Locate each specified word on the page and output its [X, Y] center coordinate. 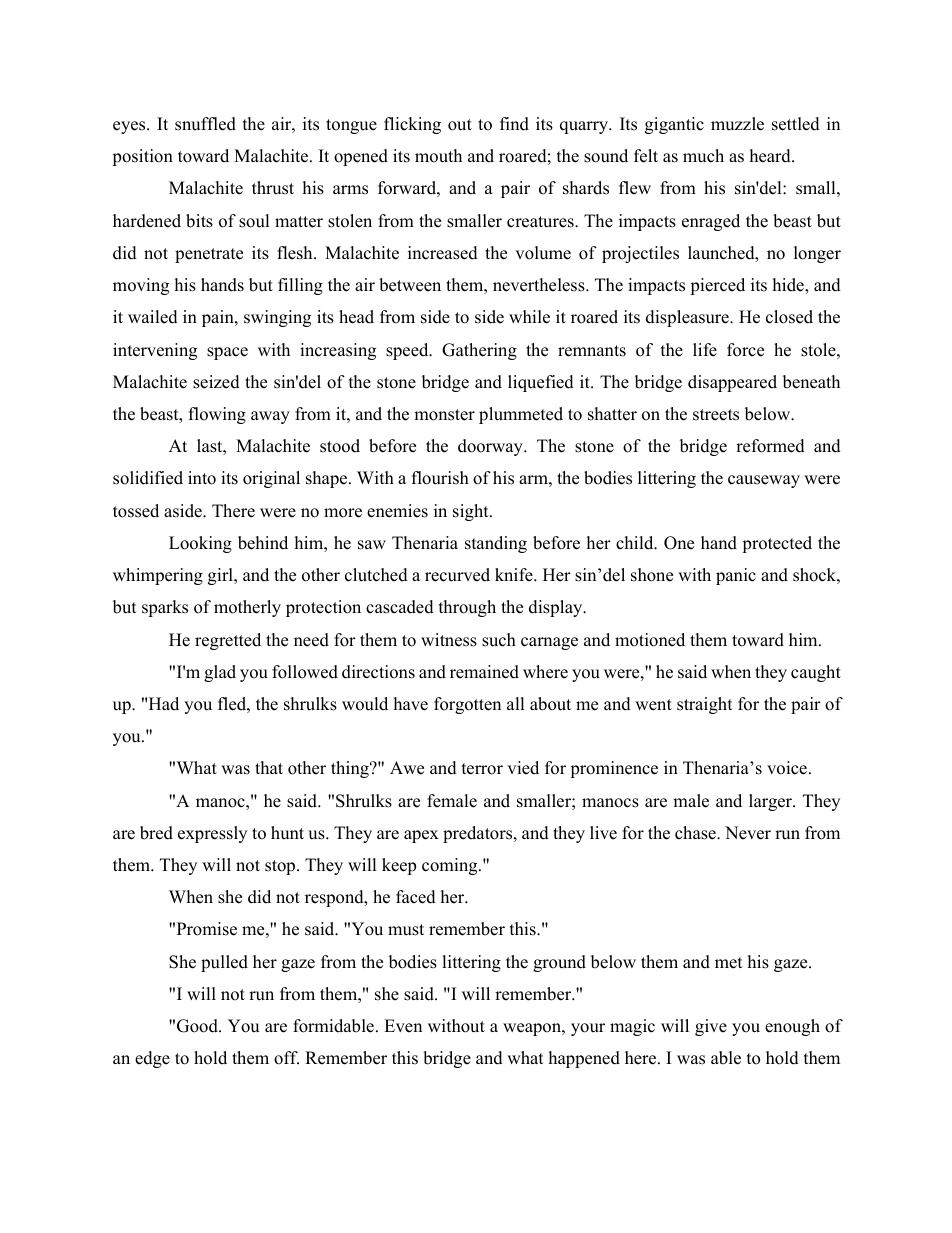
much [703, 156]
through [467, 608]
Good [198, 1026]
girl [221, 576]
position [142, 157]
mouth [438, 156]
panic [736, 576]
